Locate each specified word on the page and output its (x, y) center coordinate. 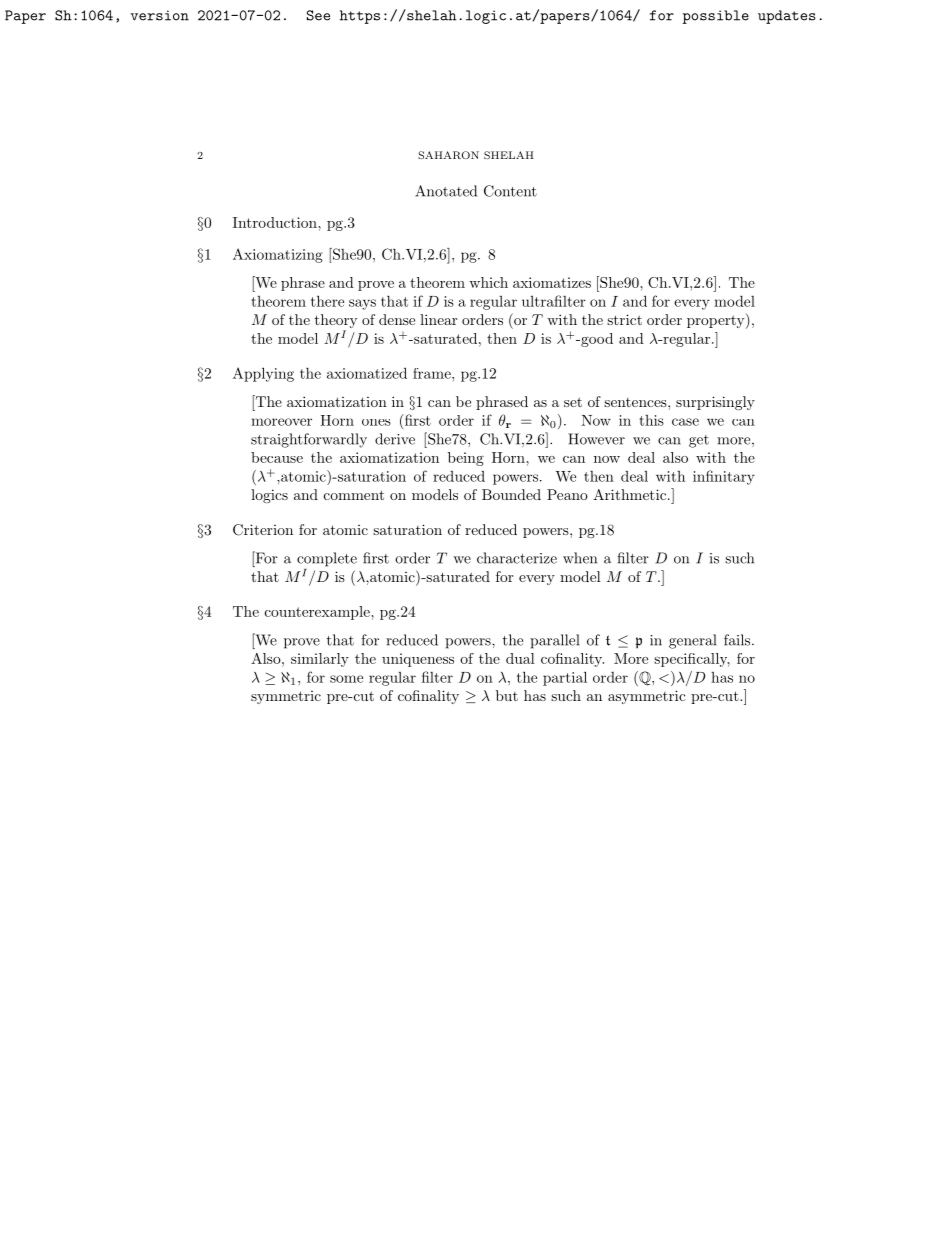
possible (716, 17)
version (160, 15)
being (466, 459)
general (692, 641)
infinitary (724, 477)
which (488, 282)
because (277, 457)
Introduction (276, 222)
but (507, 695)
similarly (320, 660)
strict (624, 319)
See (318, 15)
